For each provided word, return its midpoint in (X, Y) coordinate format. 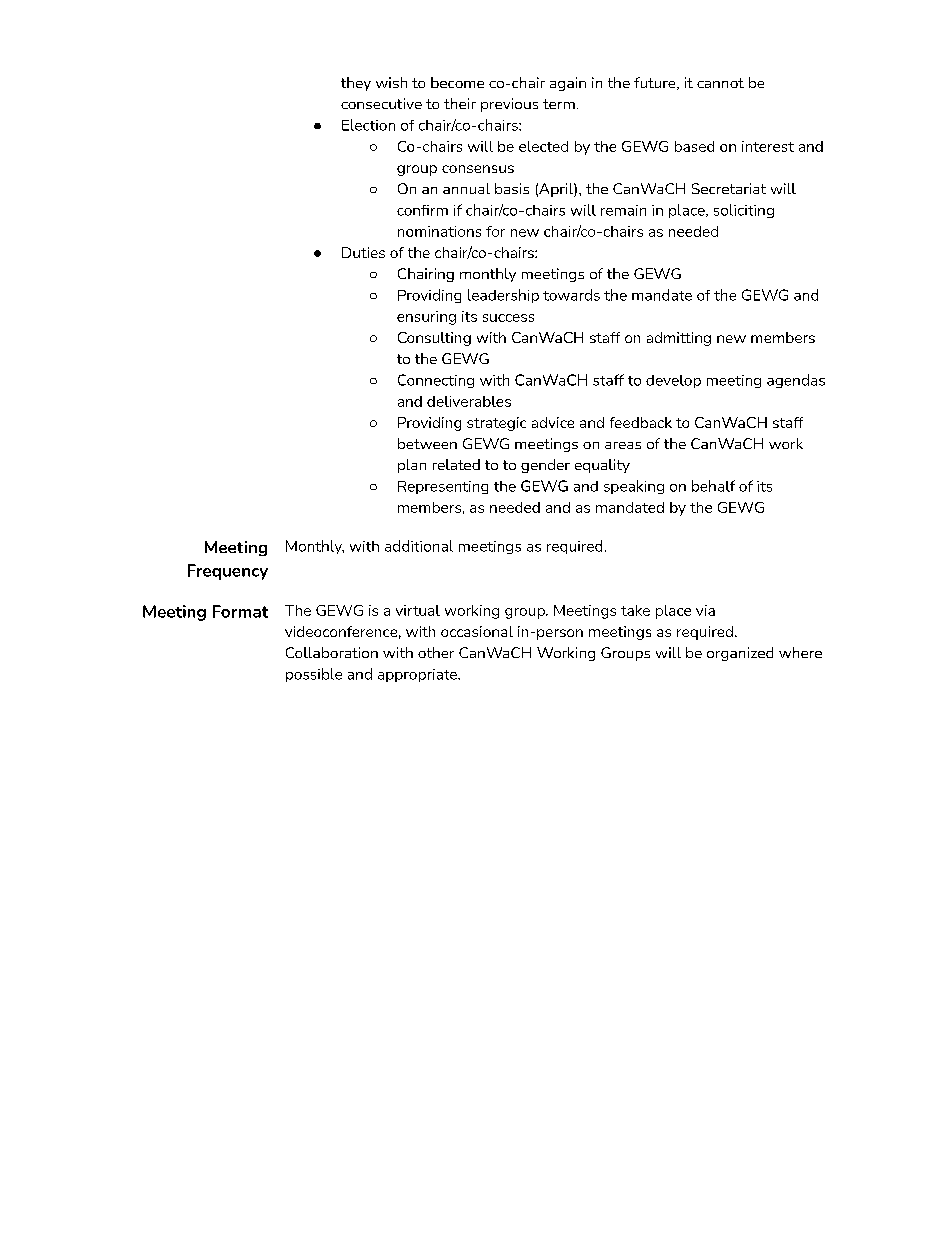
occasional (477, 631)
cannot (720, 83)
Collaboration (332, 652)
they (356, 84)
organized (740, 654)
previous (509, 105)
